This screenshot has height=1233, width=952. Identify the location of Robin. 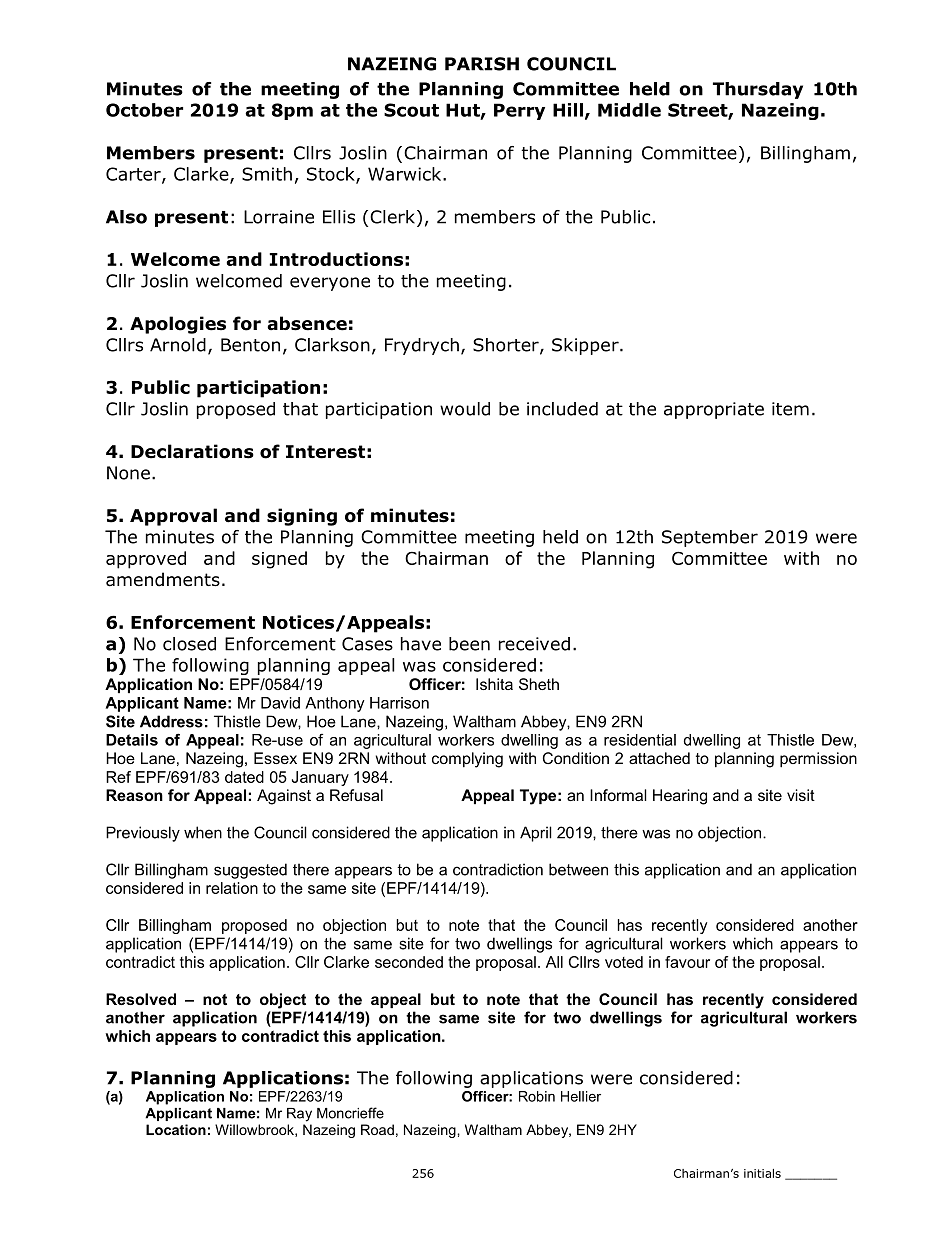
(537, 1096).
